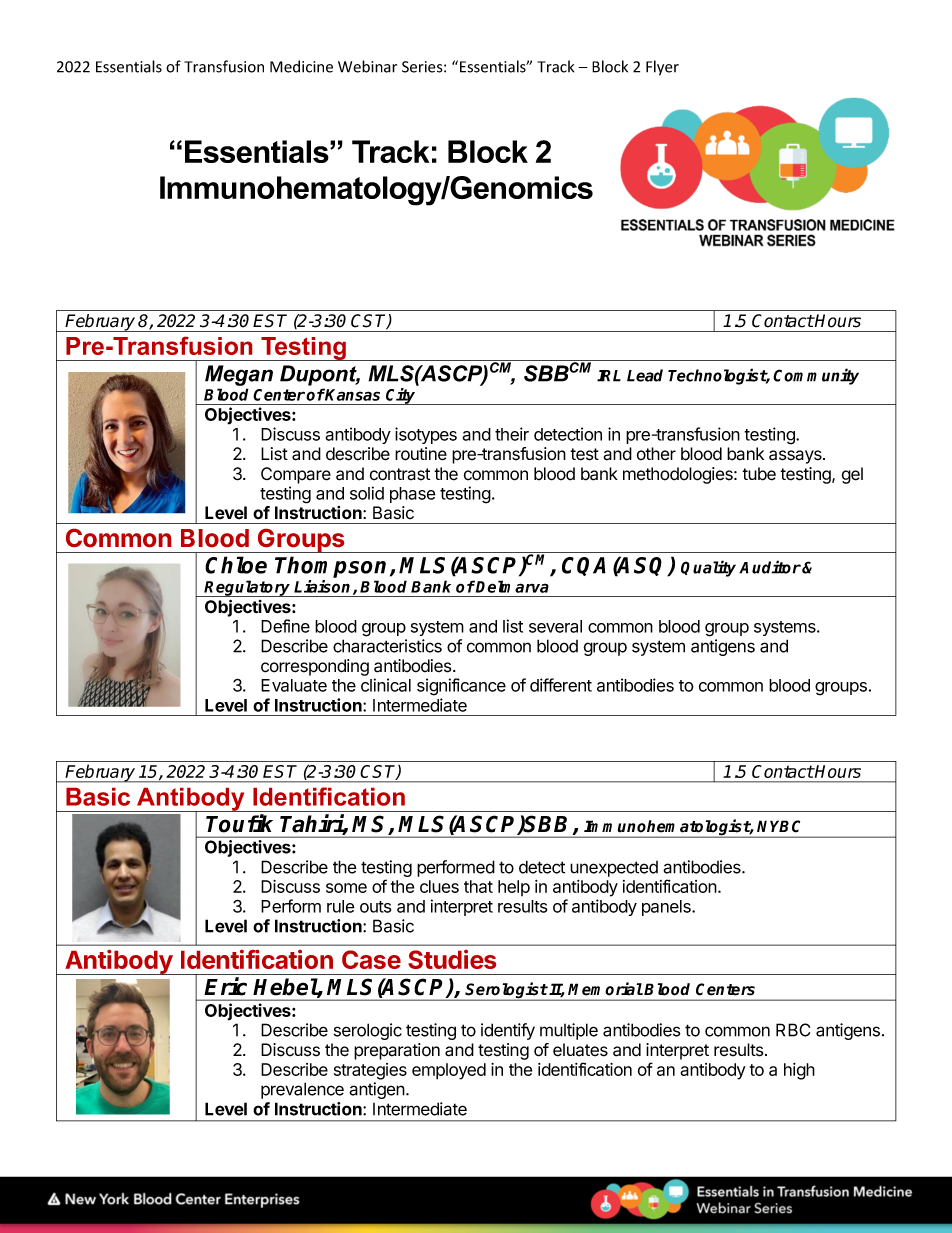  What do you see at coordinates (799, 1071) in the page?
I see `high` at bounding box center [799, 1071].
